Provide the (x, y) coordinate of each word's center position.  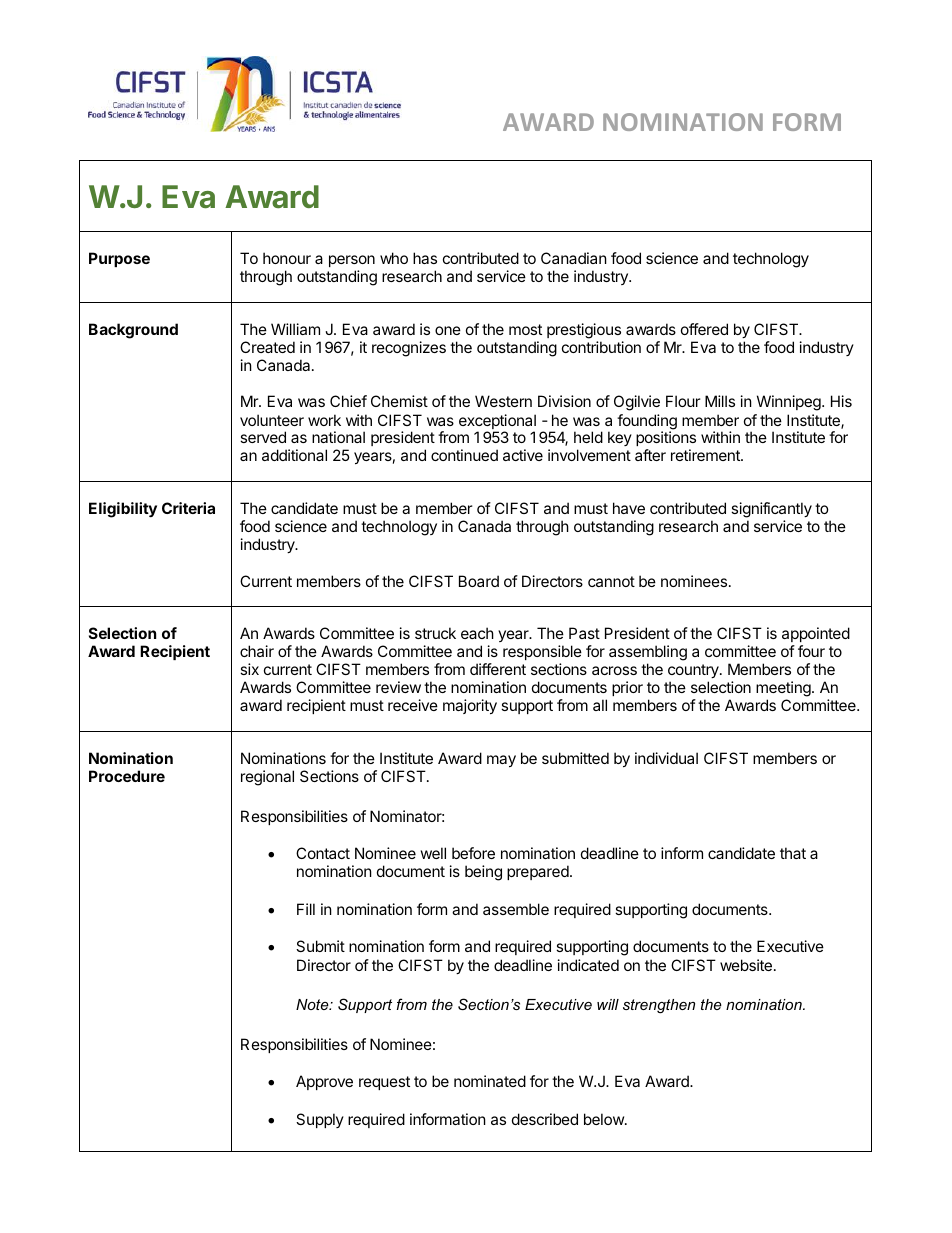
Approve (324, 1082)
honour (287, 258)
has (425, 258)
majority (470, 706)
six (249, 669)
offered (704, 329)
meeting (784, 690)
